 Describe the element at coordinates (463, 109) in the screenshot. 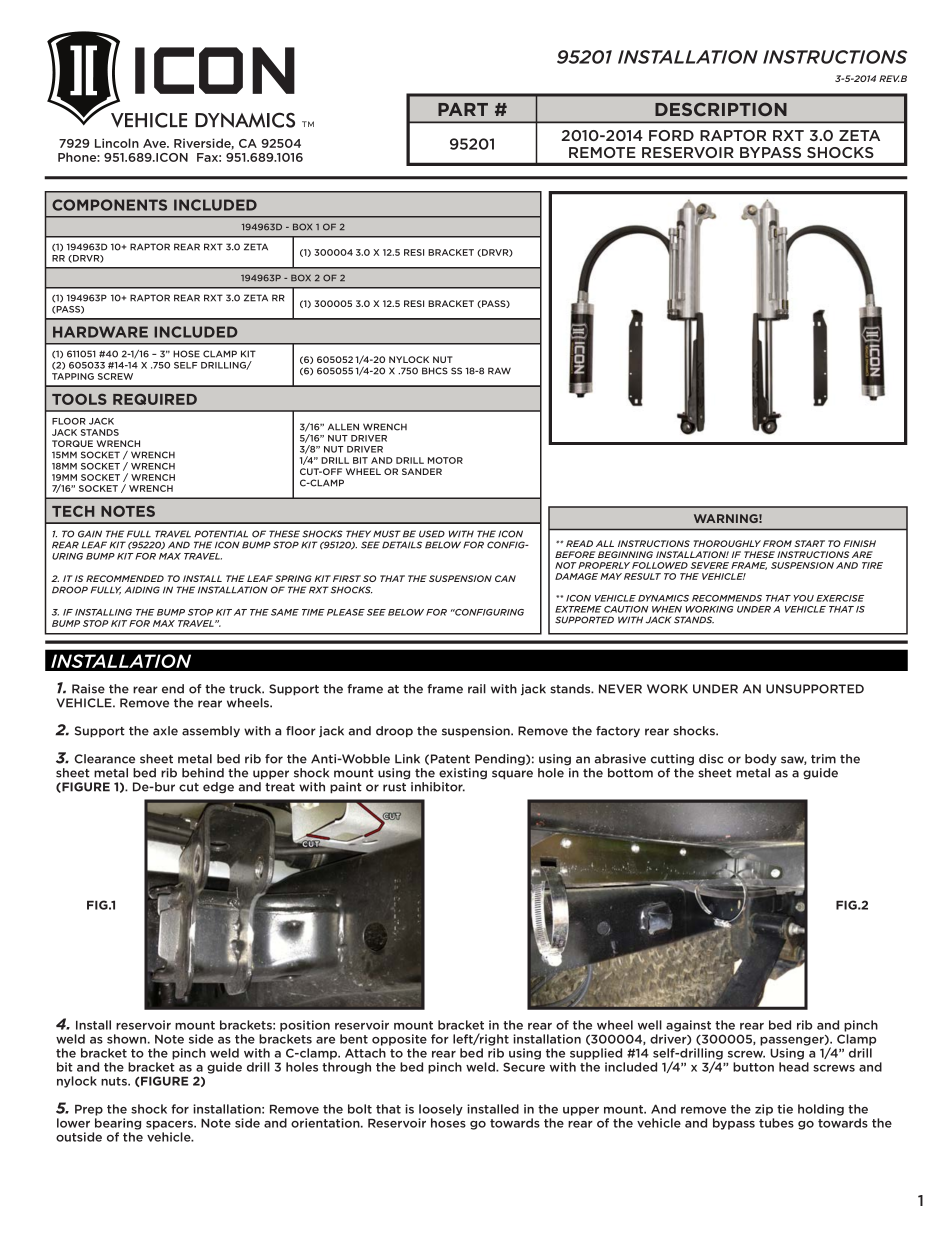

I see `PART` at that location.
